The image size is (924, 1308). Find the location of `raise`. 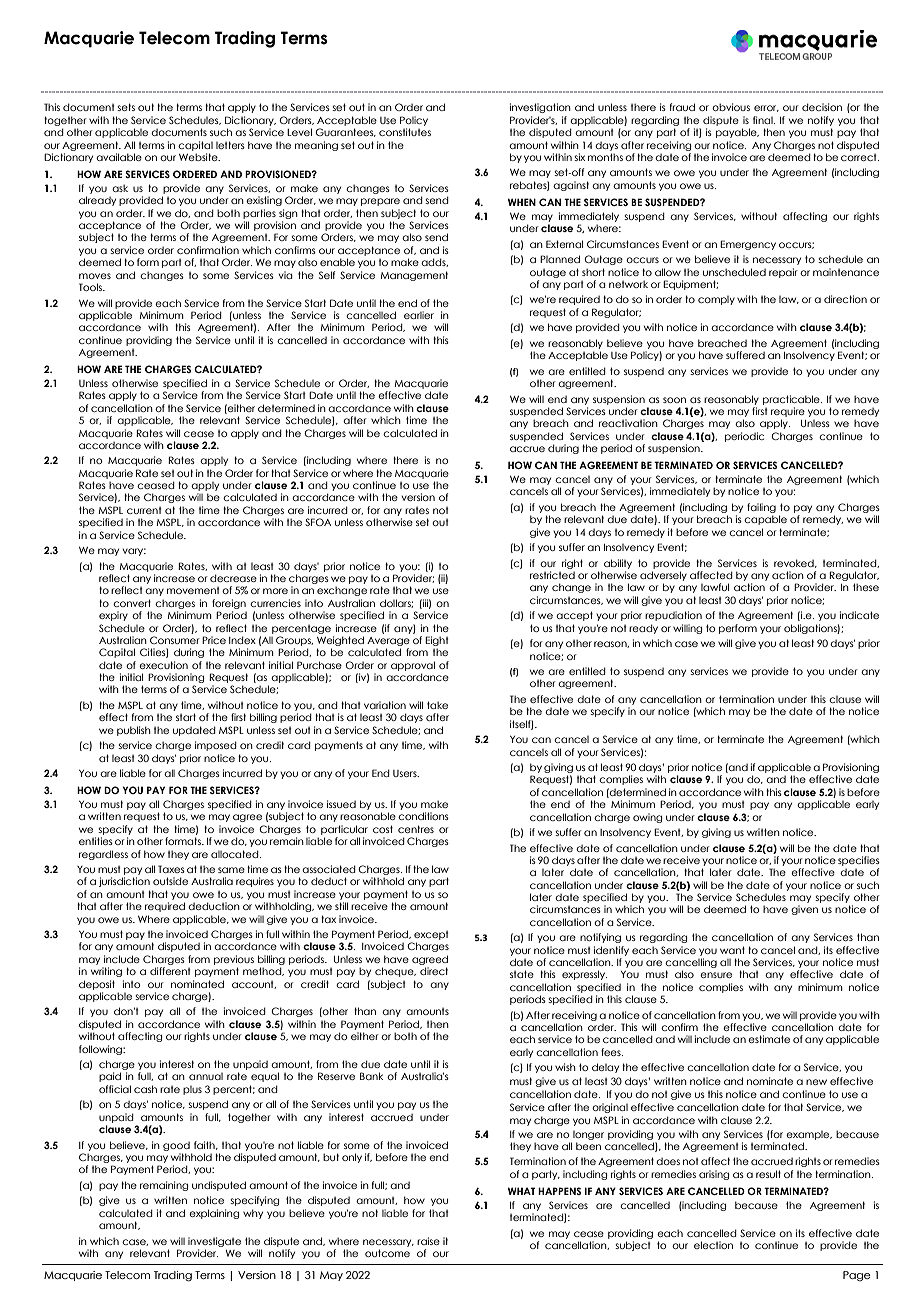

raise is located at coordinates (428, 1241).
